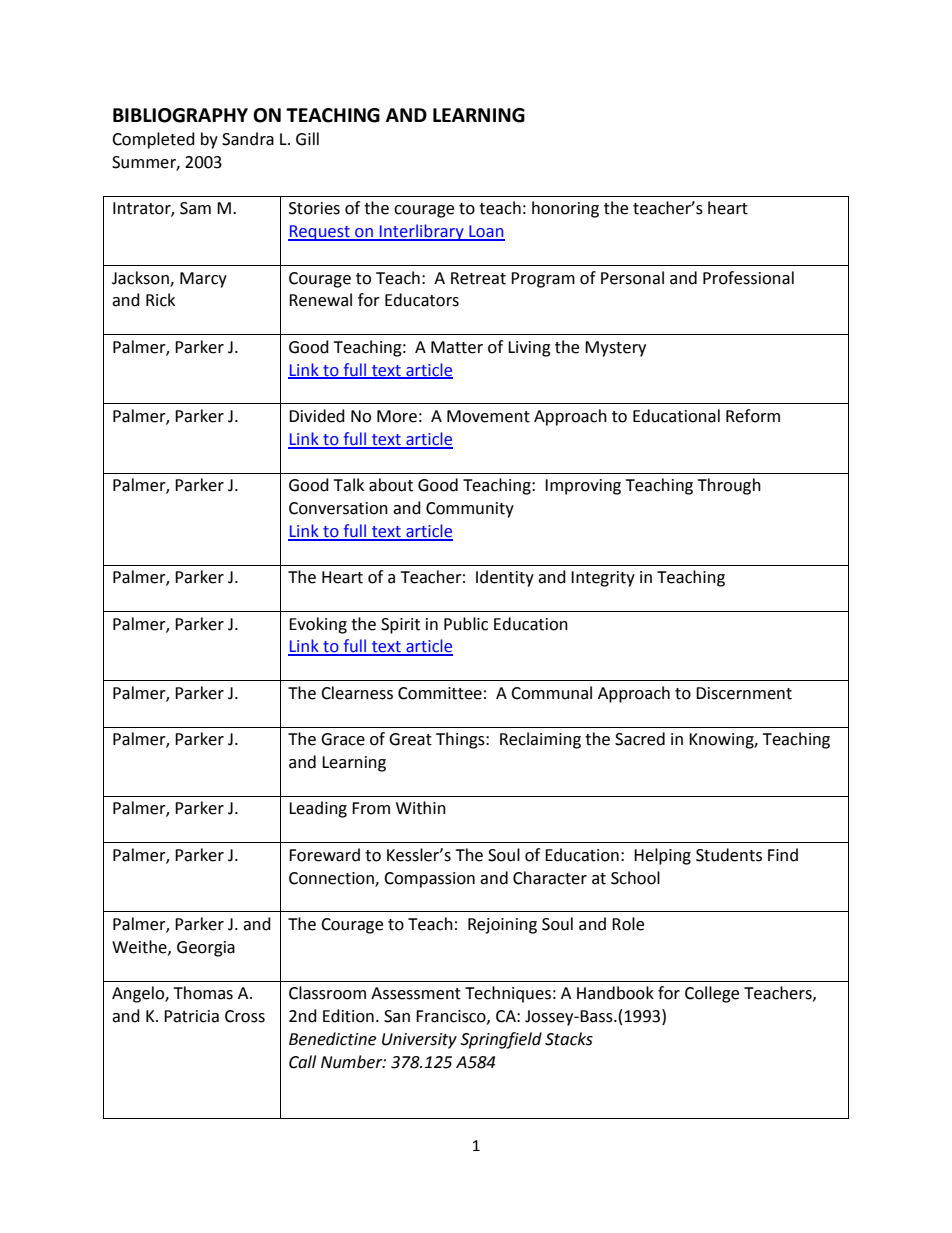 Image resolution: width=952 pixels, height=1233 pixels. What do you see at coordinates (245, 1016) in the document?
I see `Cross` at bounding box center [245, 1016].
